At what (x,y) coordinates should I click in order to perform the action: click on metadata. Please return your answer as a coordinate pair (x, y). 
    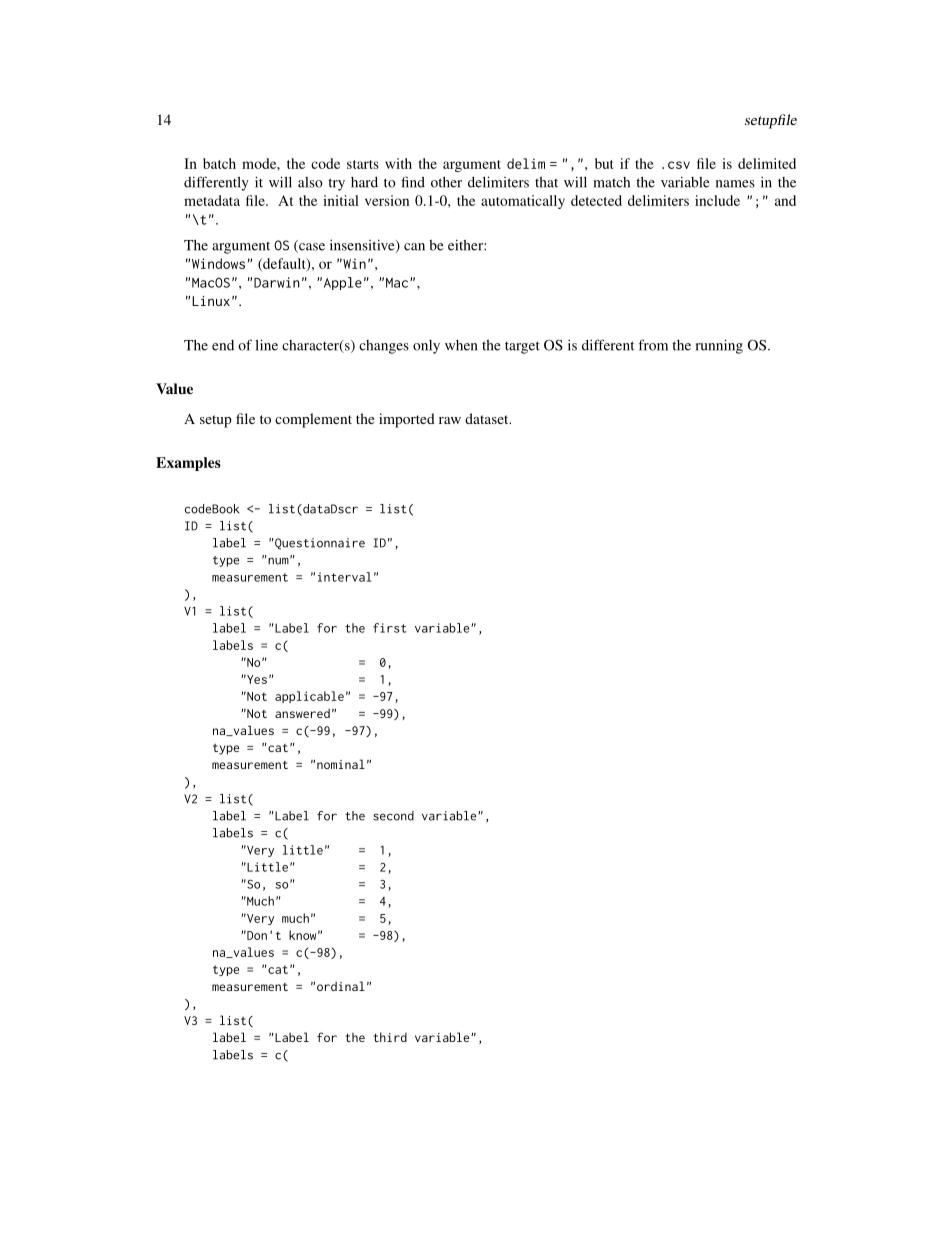
    Looking at the image, I should click on (212, 200).
